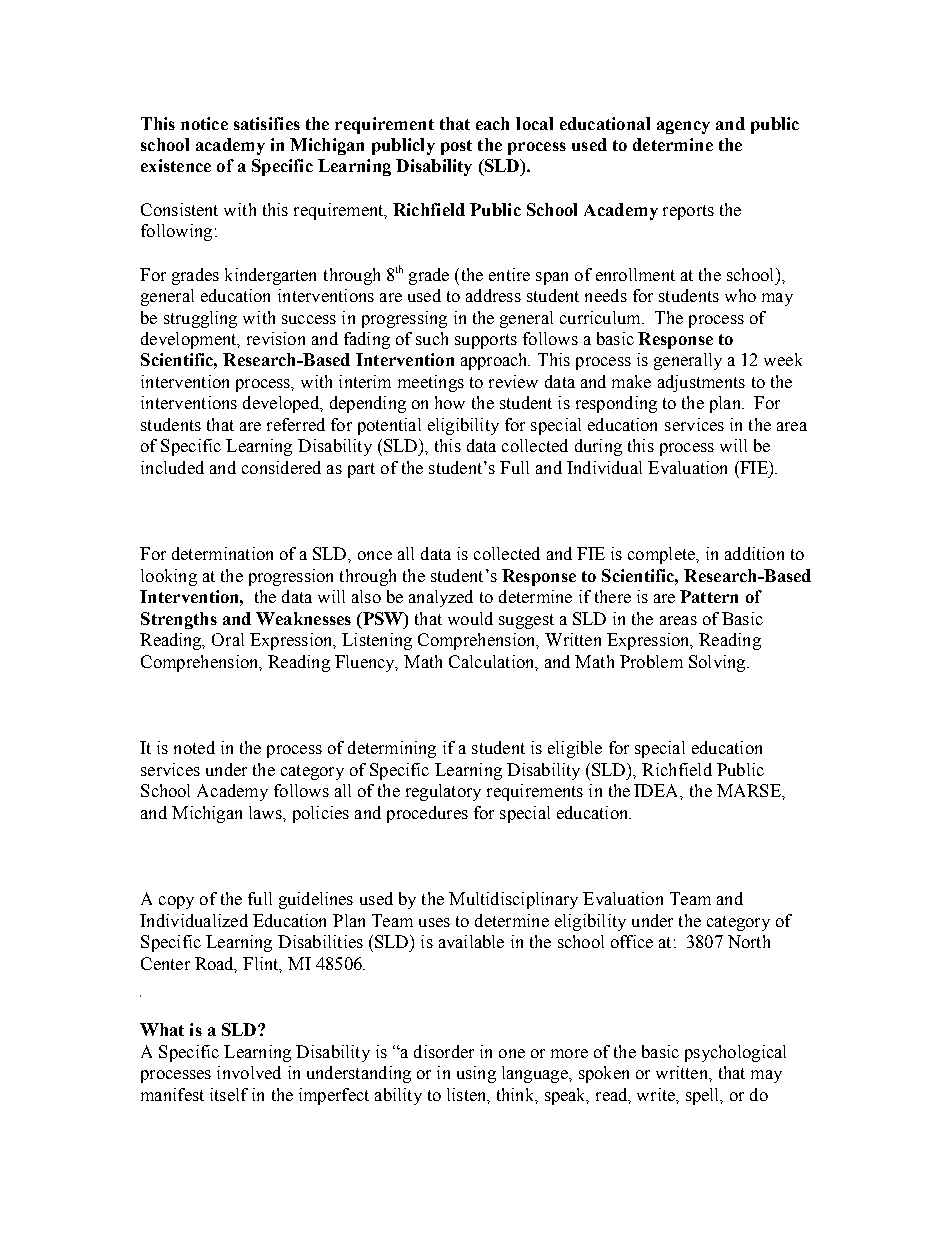 The height and width of the image is (1233, 952). I want to click on involved, so click(249, 1072).
